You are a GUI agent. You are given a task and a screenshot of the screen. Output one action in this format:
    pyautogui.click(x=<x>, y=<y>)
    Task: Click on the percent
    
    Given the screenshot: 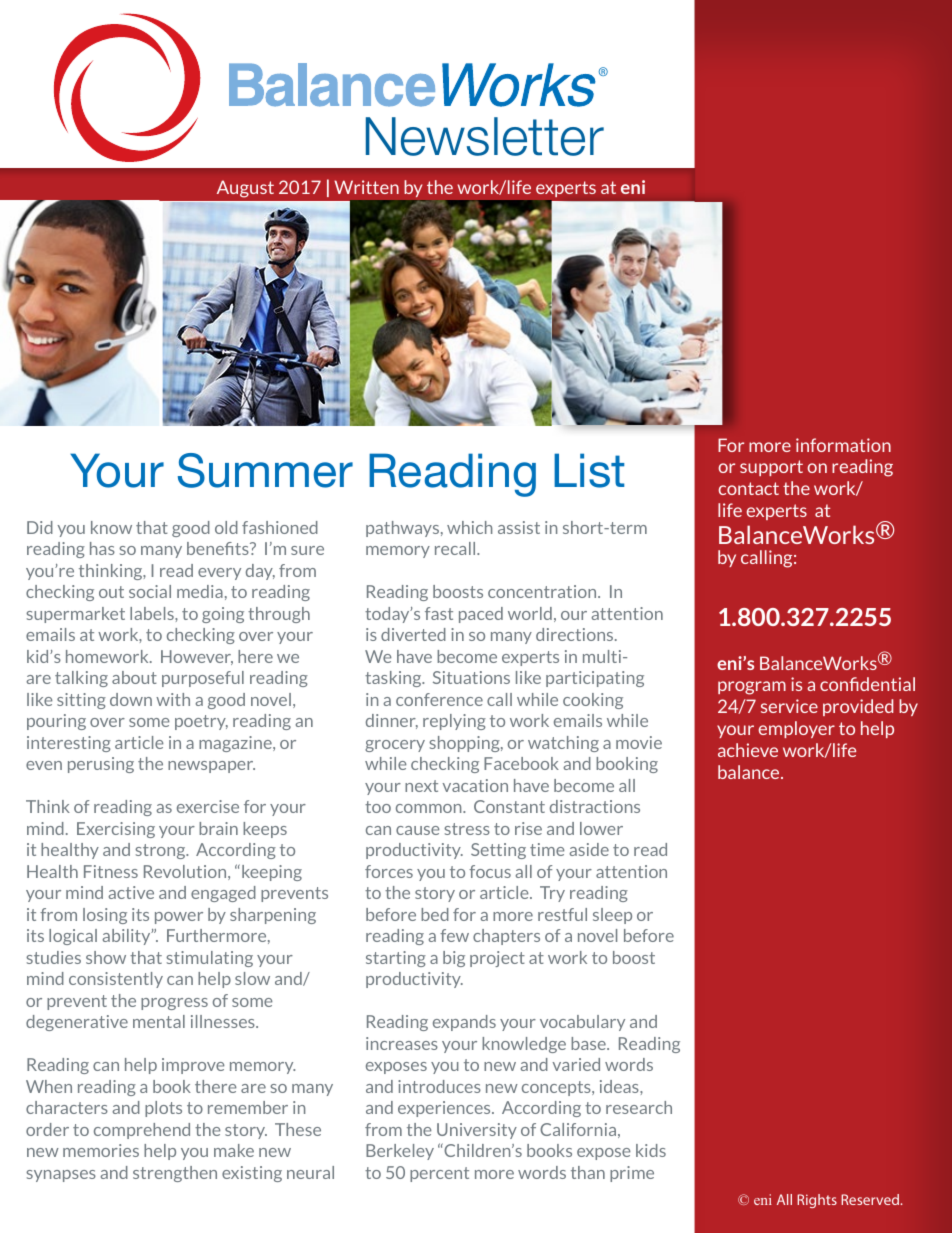 What is the action you would take?
    pyautogui.click(x=439, y=1174)
